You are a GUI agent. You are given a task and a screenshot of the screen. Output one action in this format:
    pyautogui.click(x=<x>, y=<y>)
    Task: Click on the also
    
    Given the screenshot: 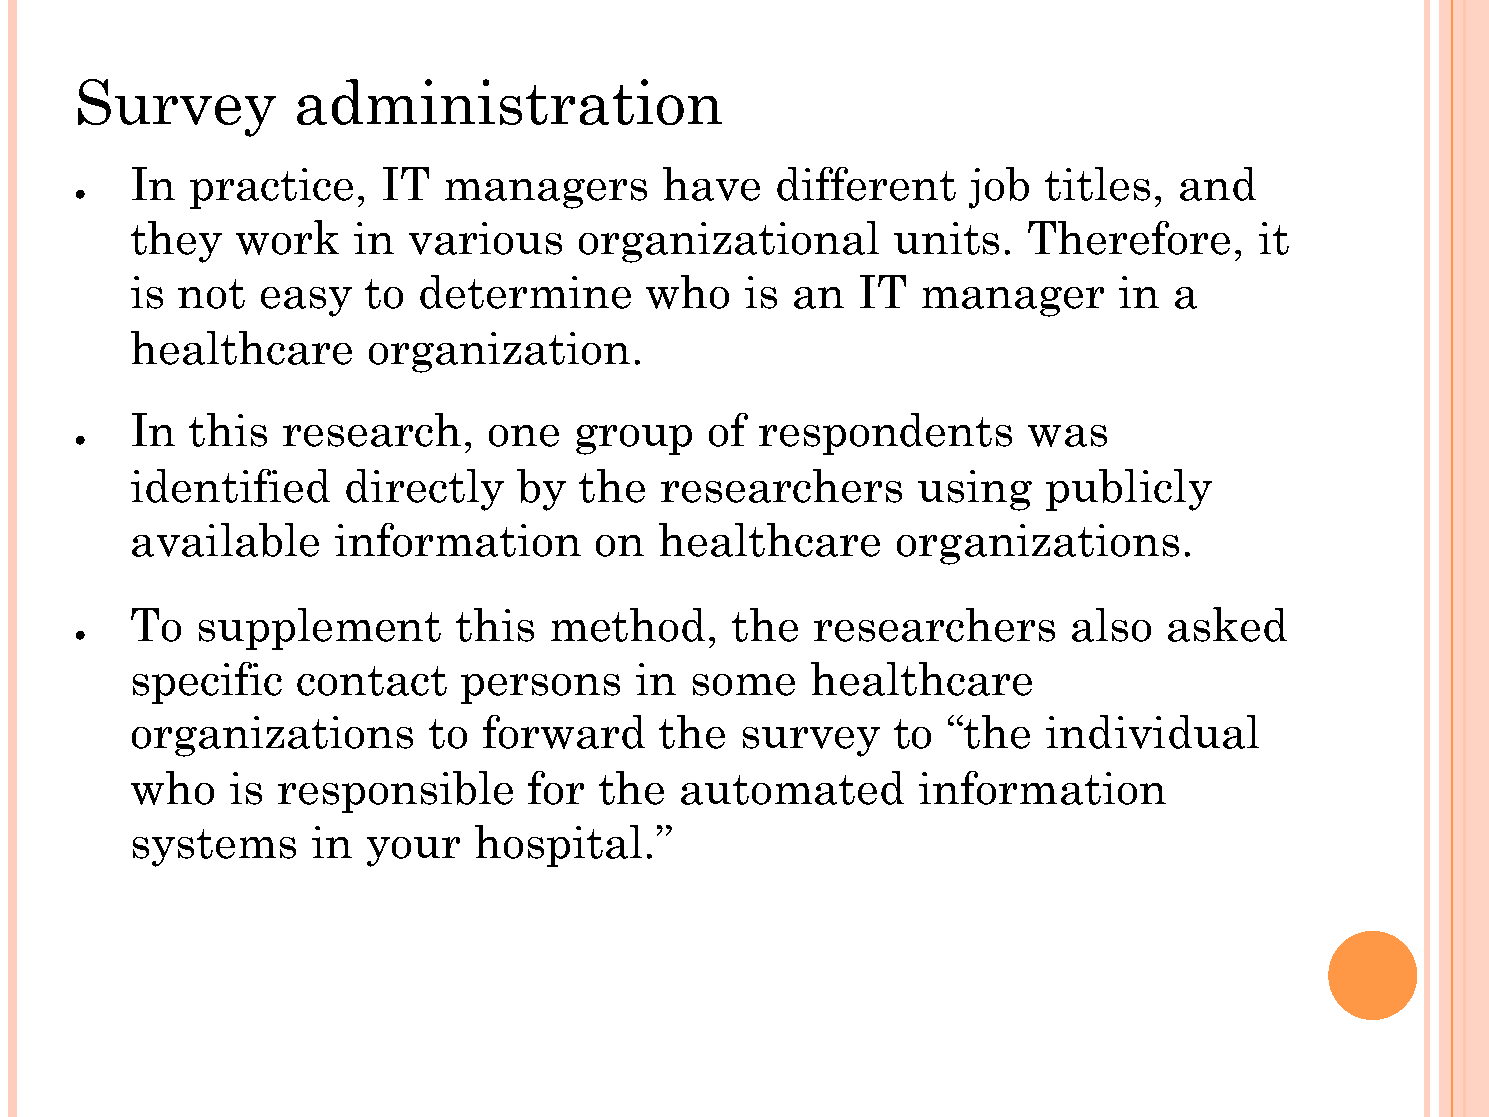 What is the action you would take?
    pyautogui.click(x=1111, y=625)
